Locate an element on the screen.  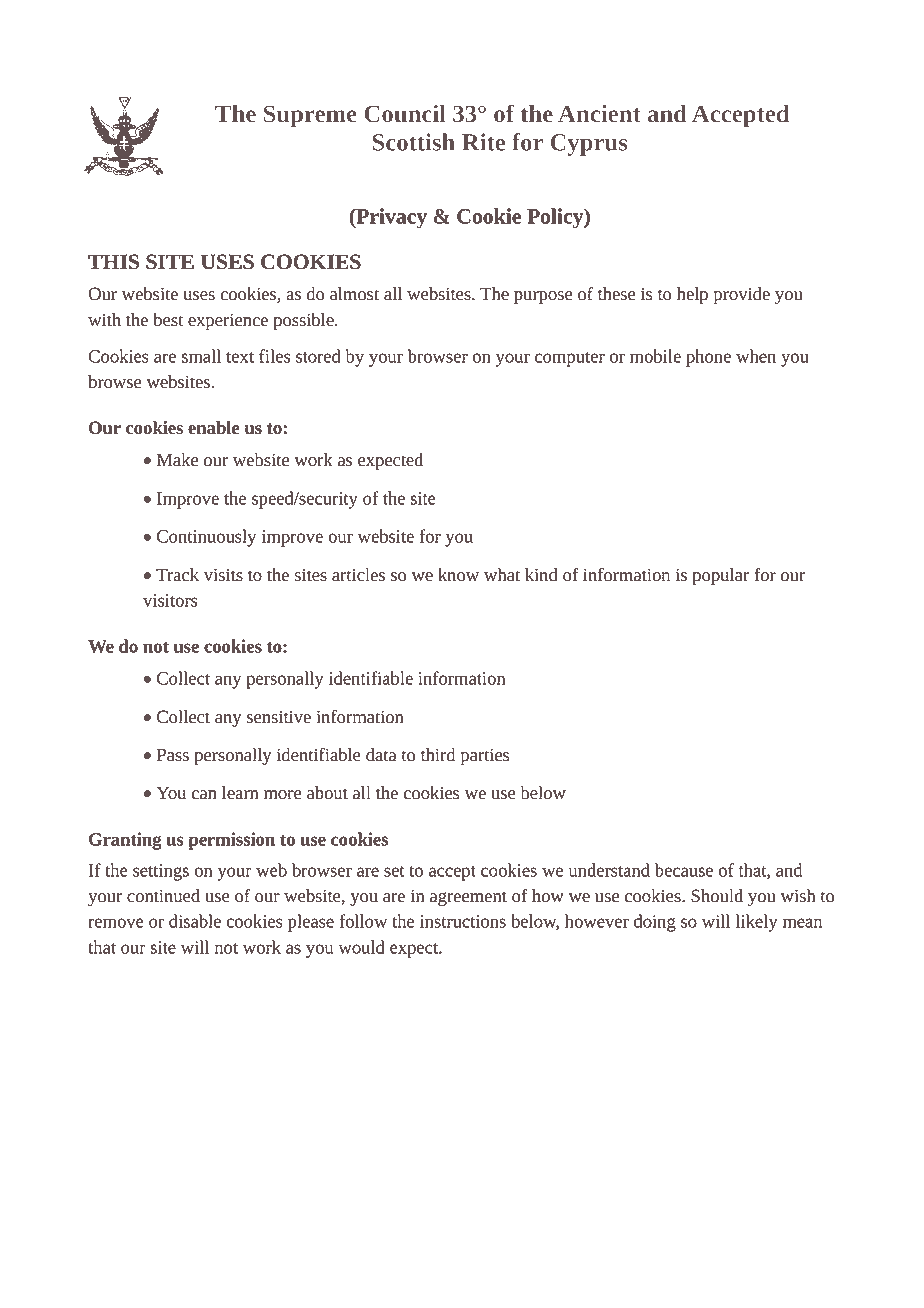
know is located at coordinates (458, 575).
